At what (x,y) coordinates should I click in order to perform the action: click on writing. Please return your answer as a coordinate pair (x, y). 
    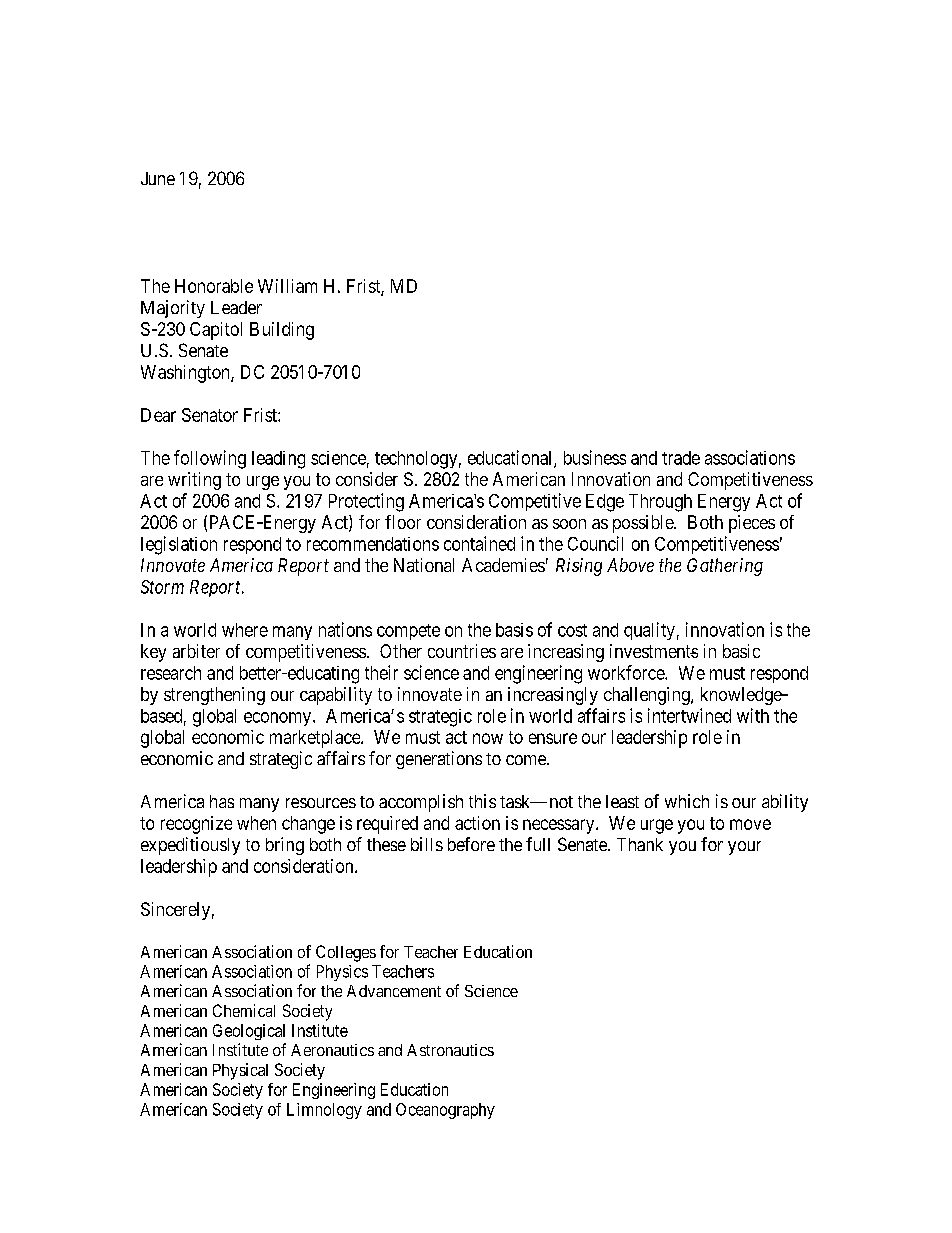
    Looking at the image, I should click on (194, 481).
